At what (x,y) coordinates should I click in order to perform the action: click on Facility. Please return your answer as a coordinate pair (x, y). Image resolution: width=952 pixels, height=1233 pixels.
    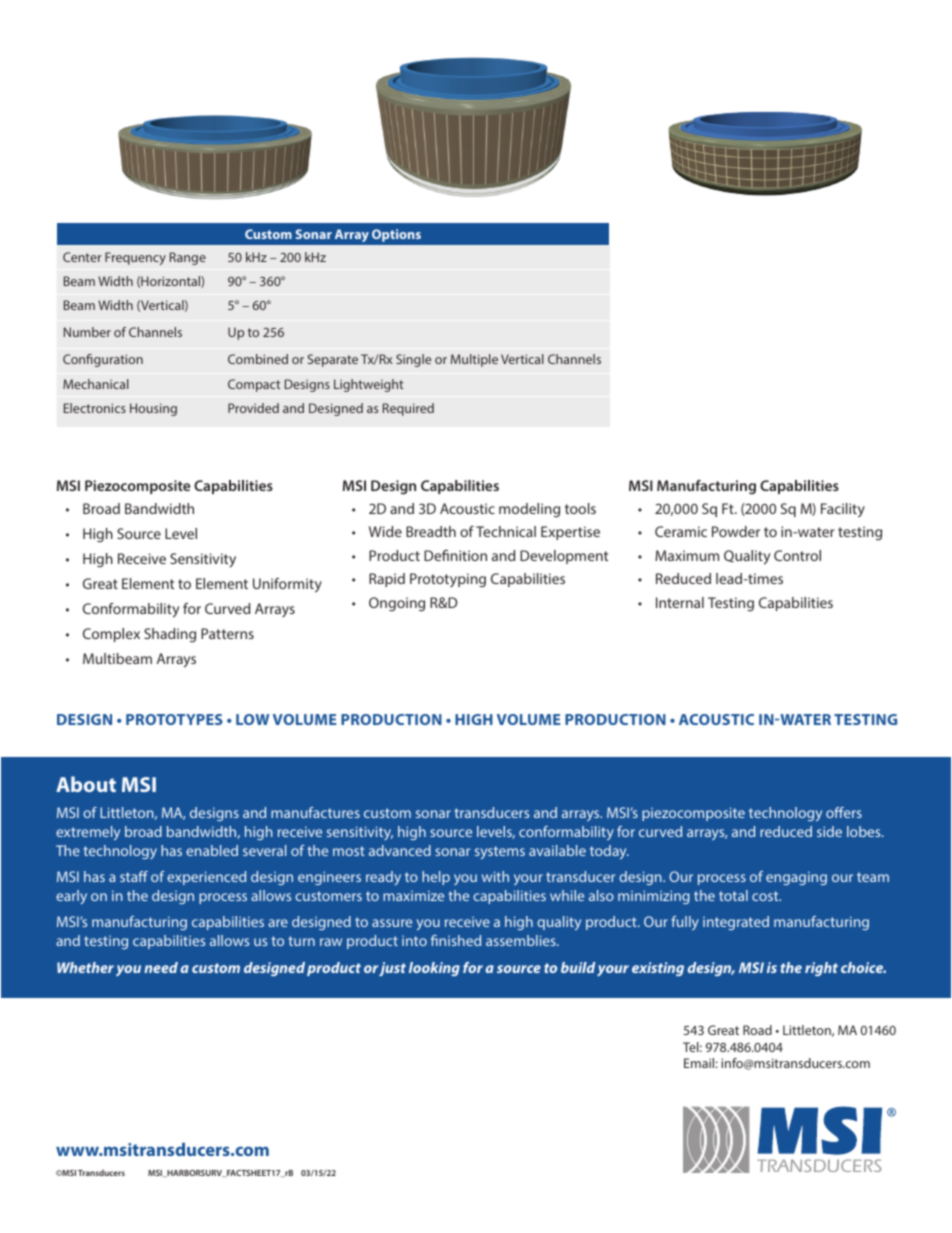
    Looking at the image, I should click on (843, 510).
